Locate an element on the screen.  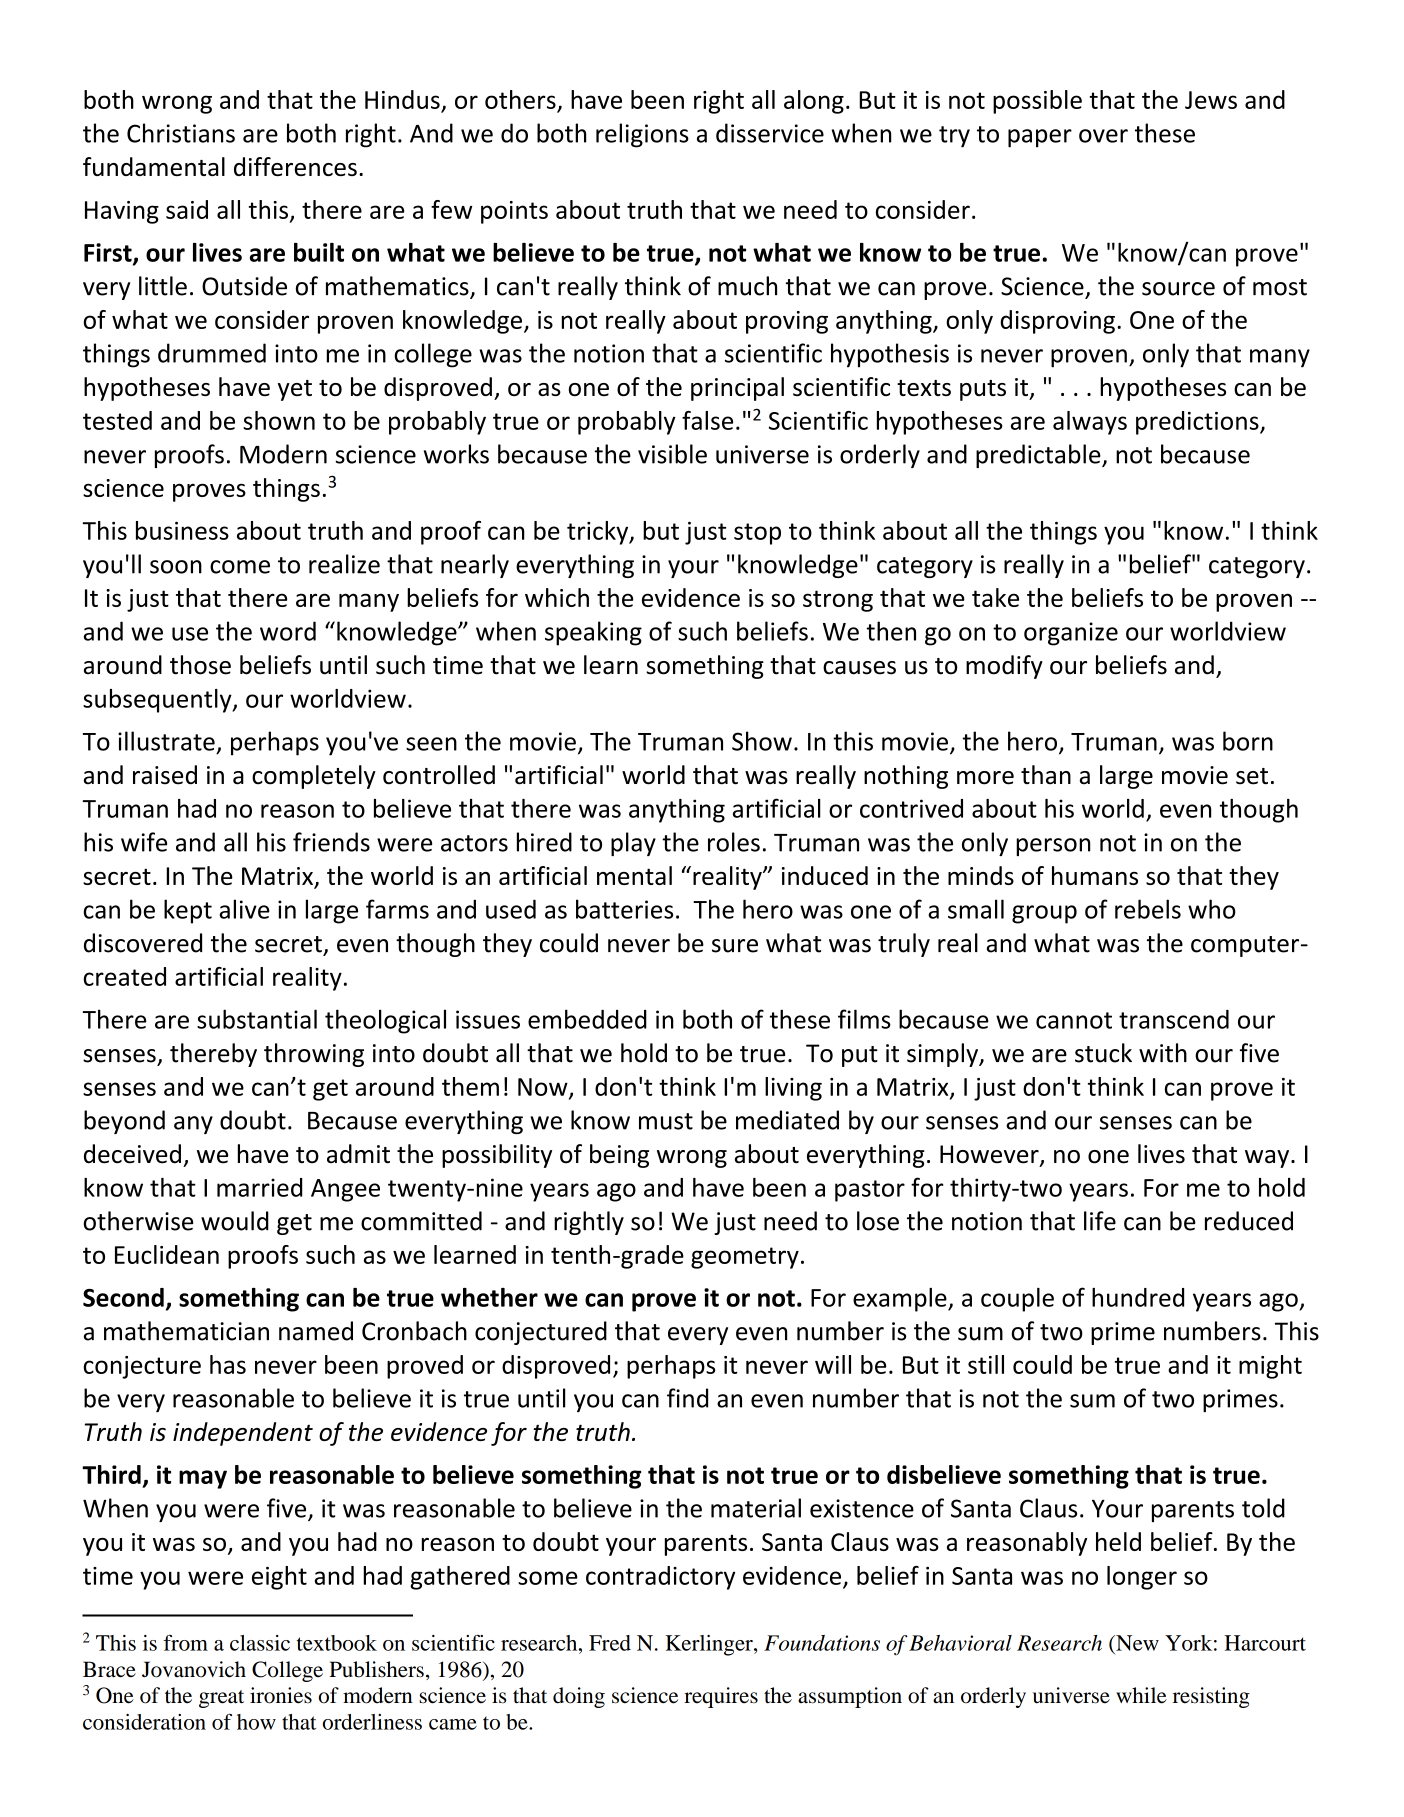
stop is located at coordinates (757, 534).
